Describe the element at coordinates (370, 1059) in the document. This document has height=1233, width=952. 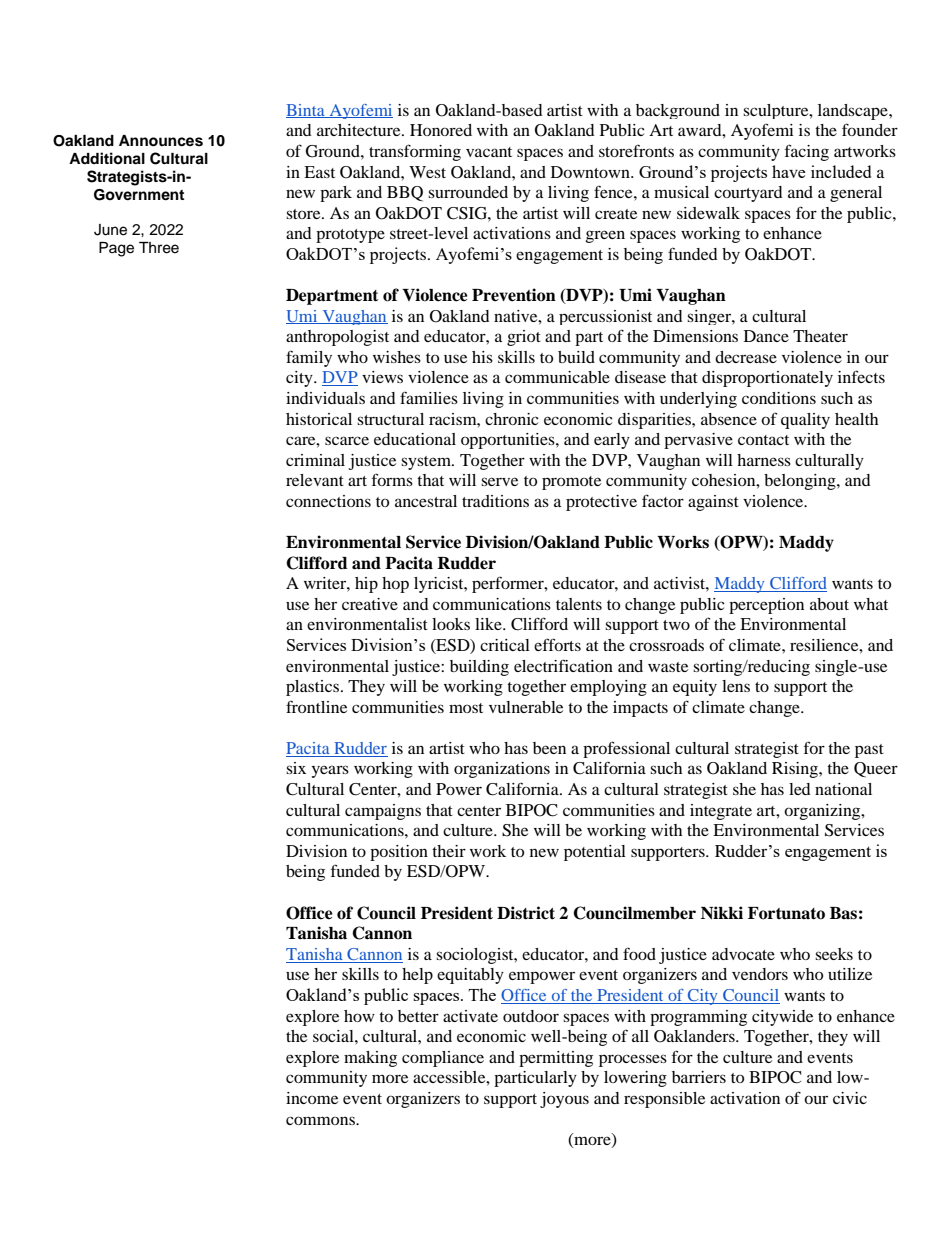
I see `making` at that location.
